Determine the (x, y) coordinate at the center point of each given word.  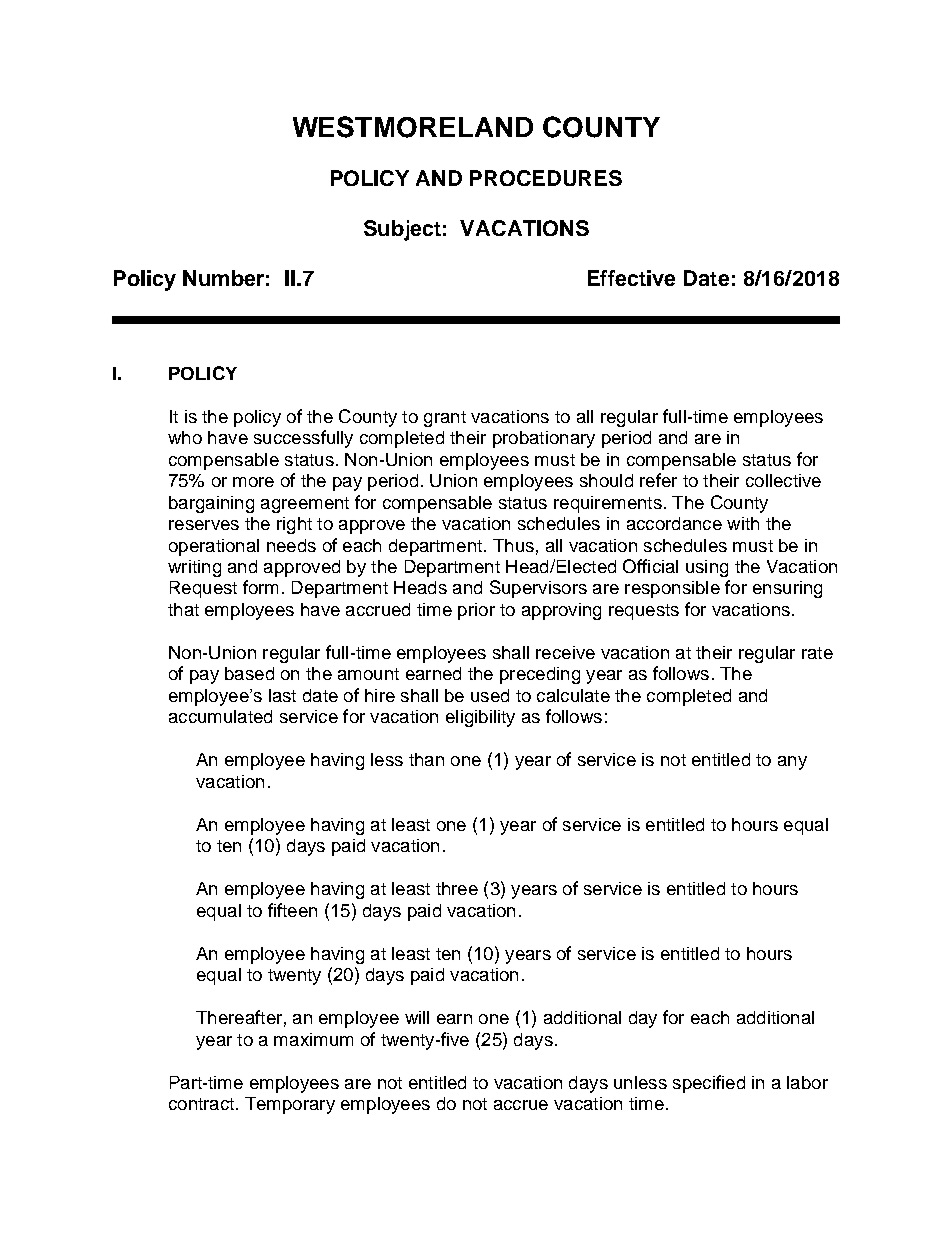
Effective (631, 278)
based (249, 673)
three (457, 888)
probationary (544, 439)
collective (783, 480)
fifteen (292, 910)
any (792, 763)
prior (476, 611)
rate (817, 653)
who (185, 437)
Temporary (290, 1105)
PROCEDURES (546, 178)
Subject (402, 230)
